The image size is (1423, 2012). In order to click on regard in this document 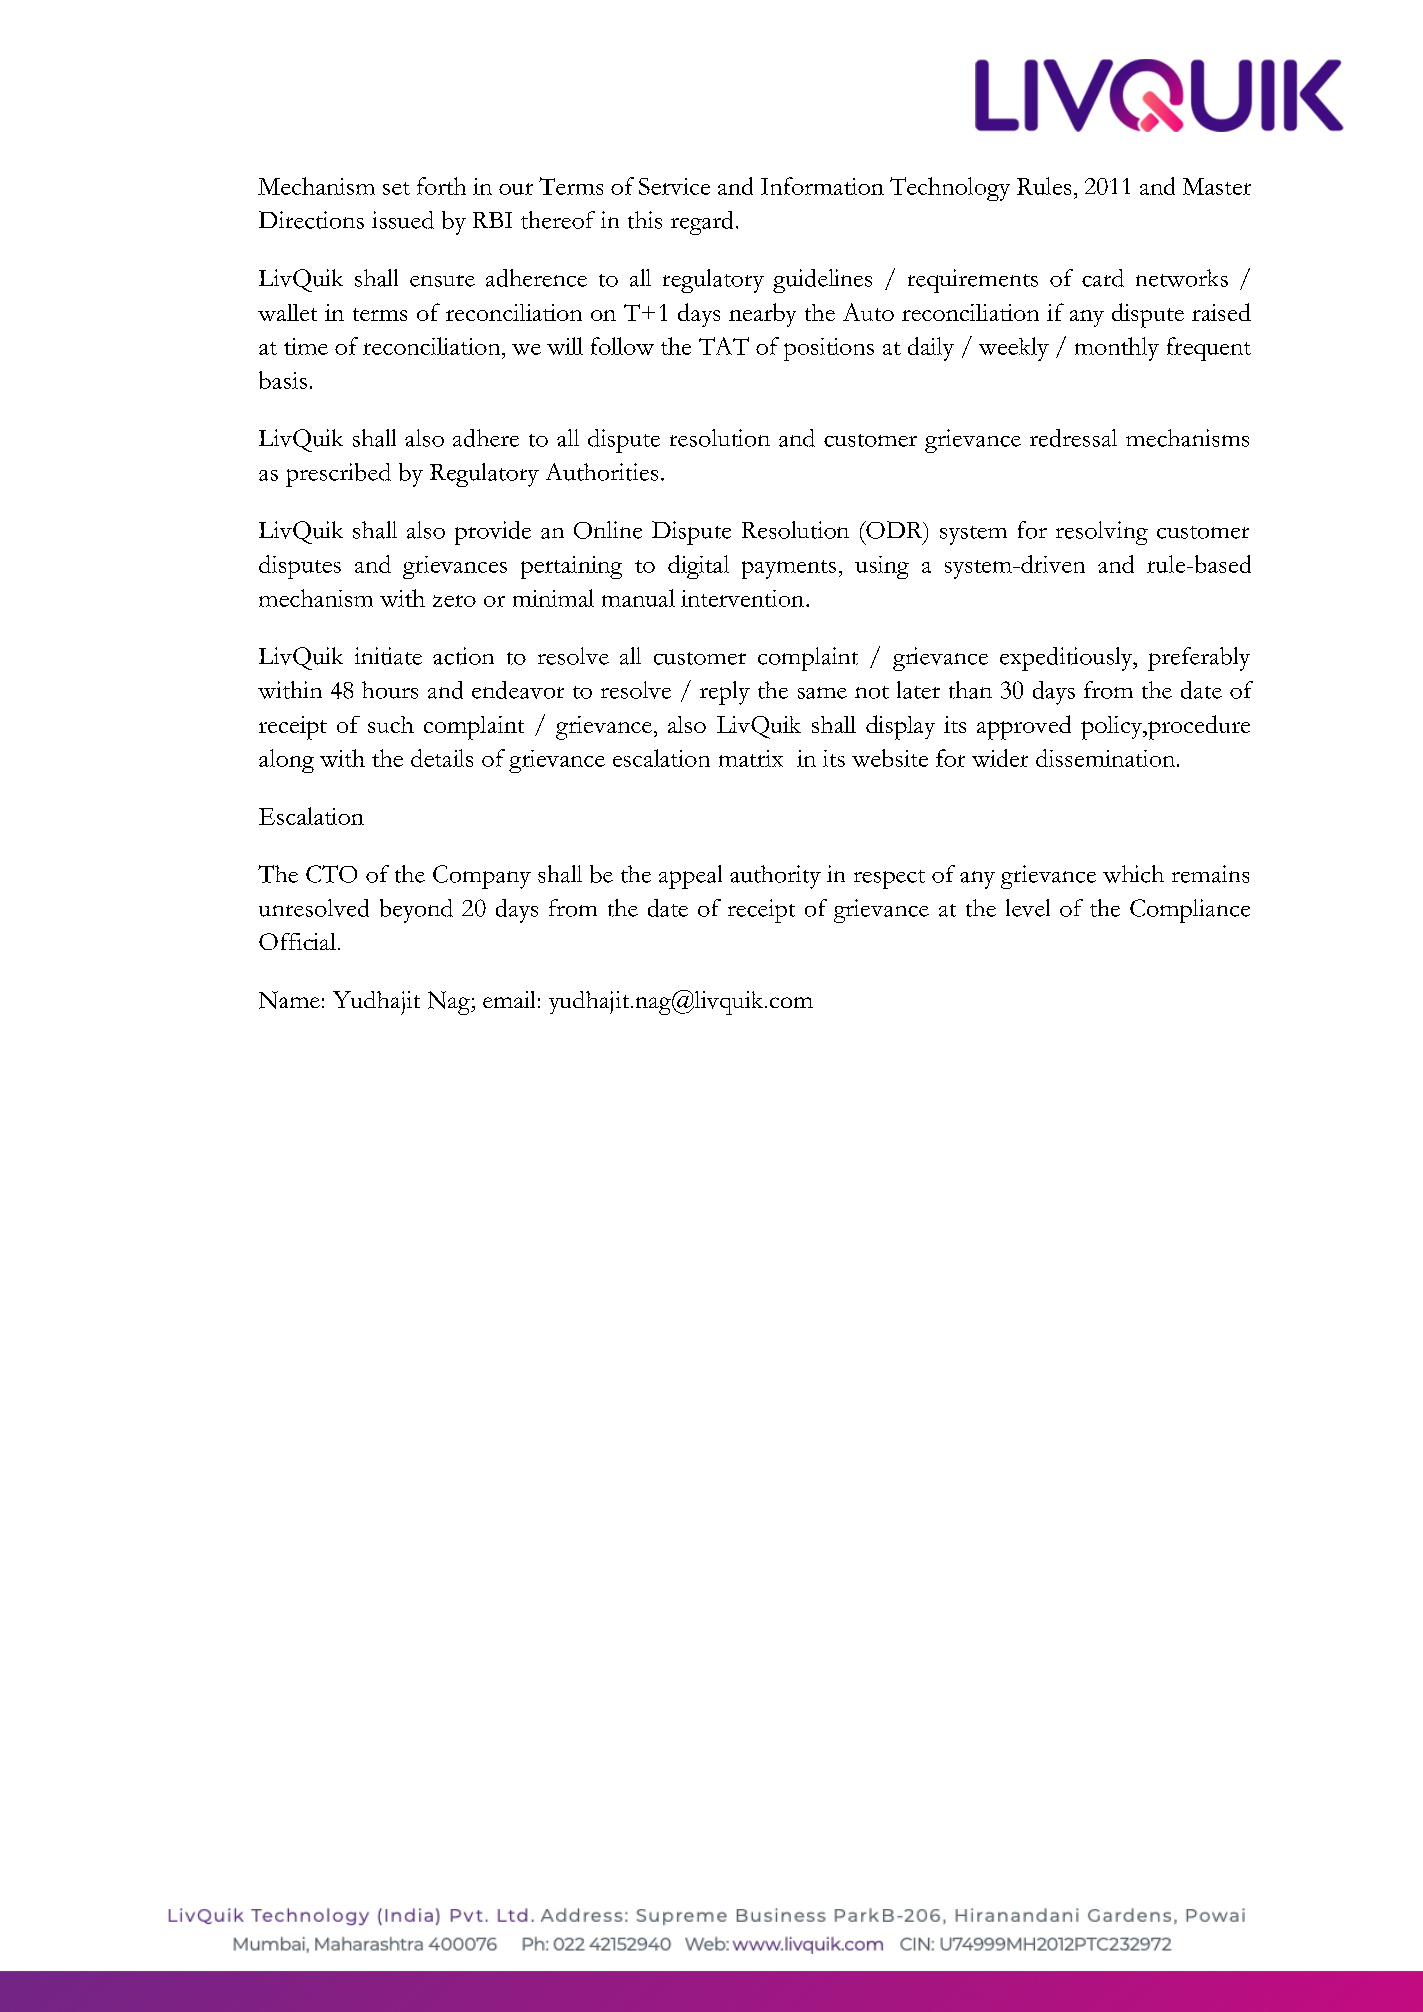, I will do `click(702, 223)`.
